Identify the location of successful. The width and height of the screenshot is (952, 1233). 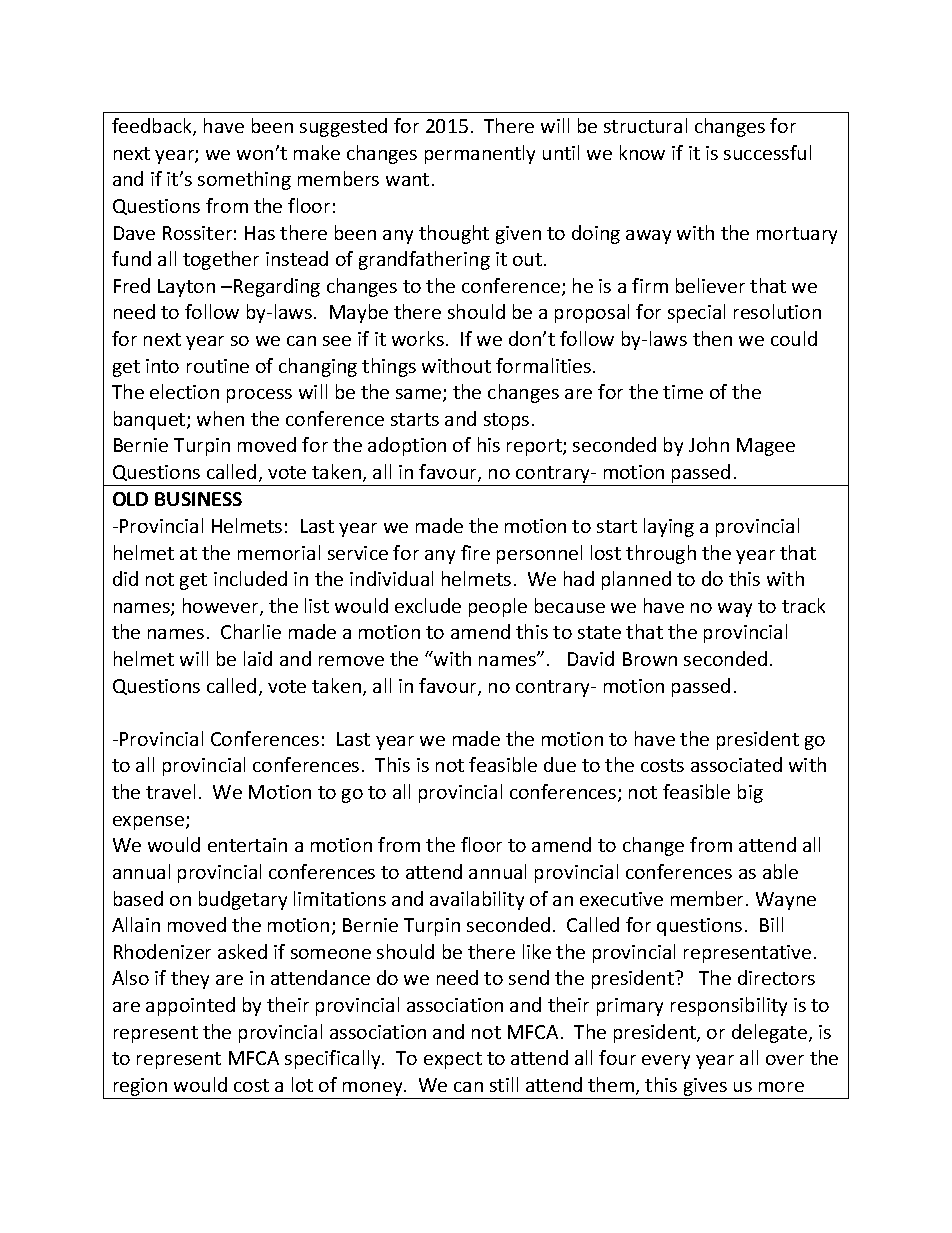
(767, 152).
